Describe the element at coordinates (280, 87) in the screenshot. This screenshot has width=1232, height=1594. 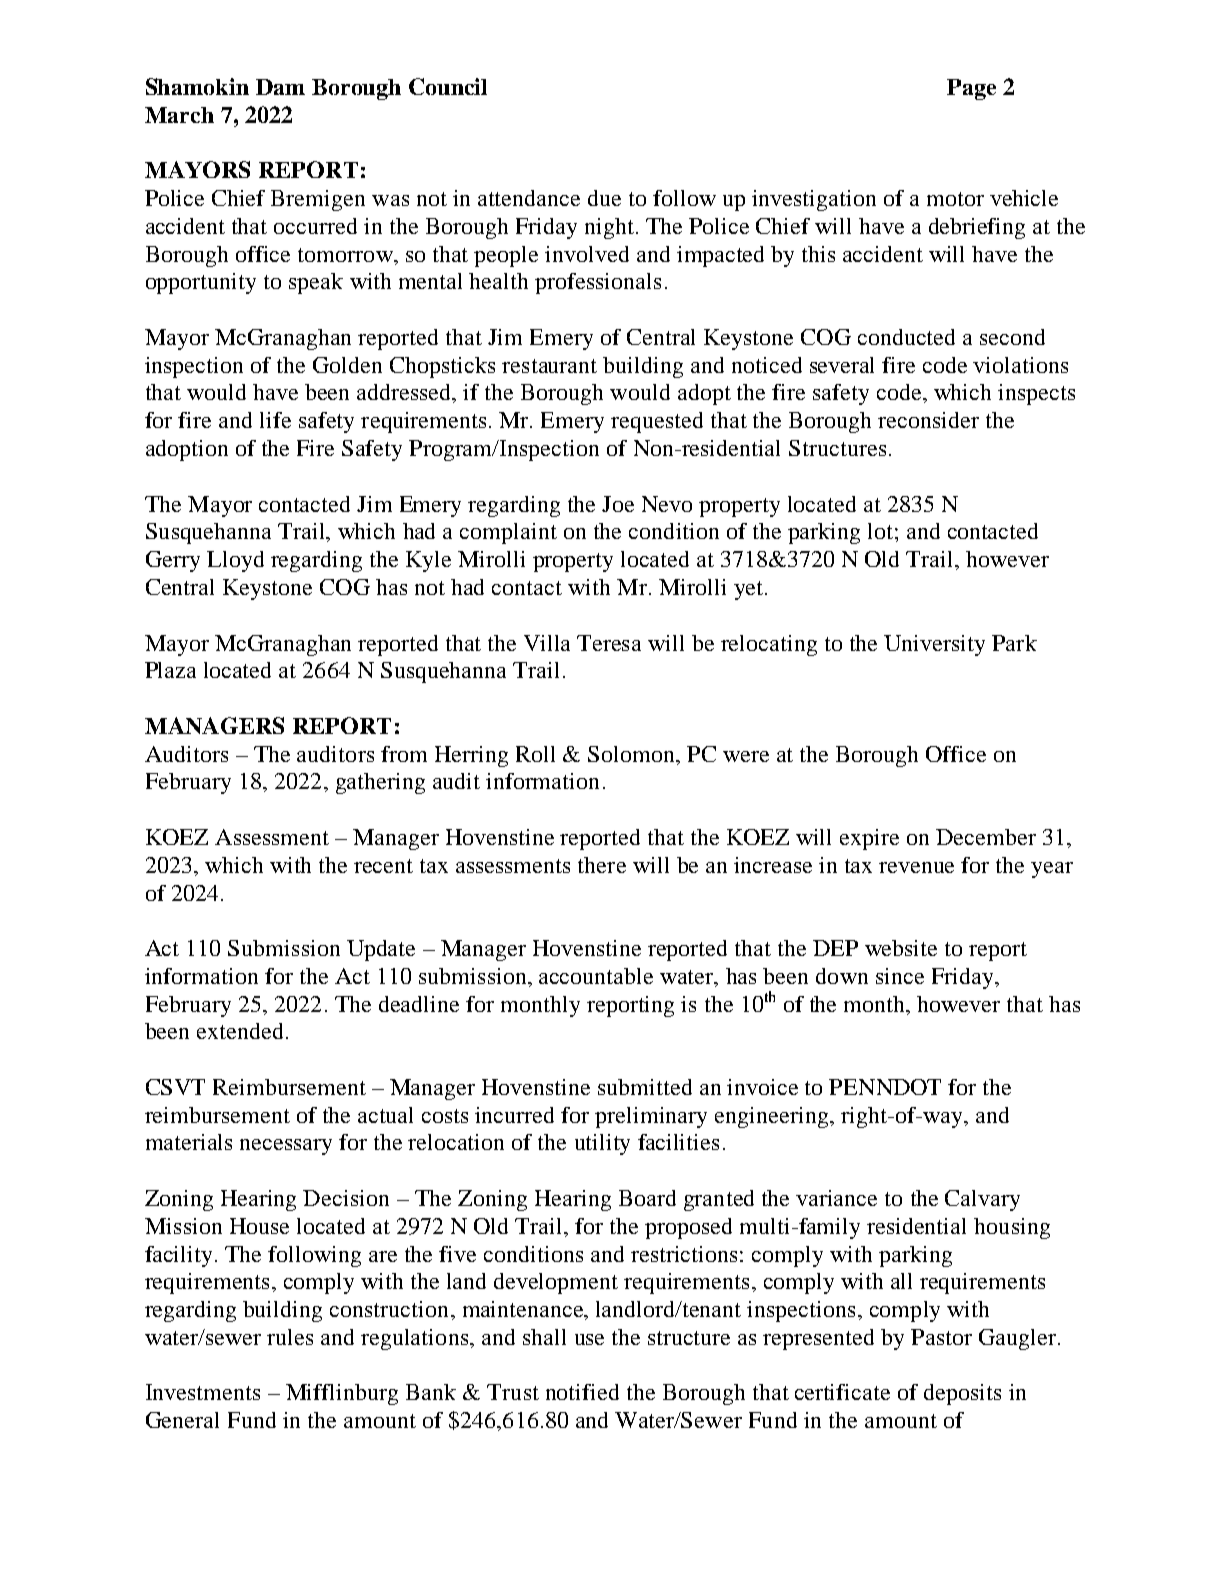
I see `Dam` at that location.
